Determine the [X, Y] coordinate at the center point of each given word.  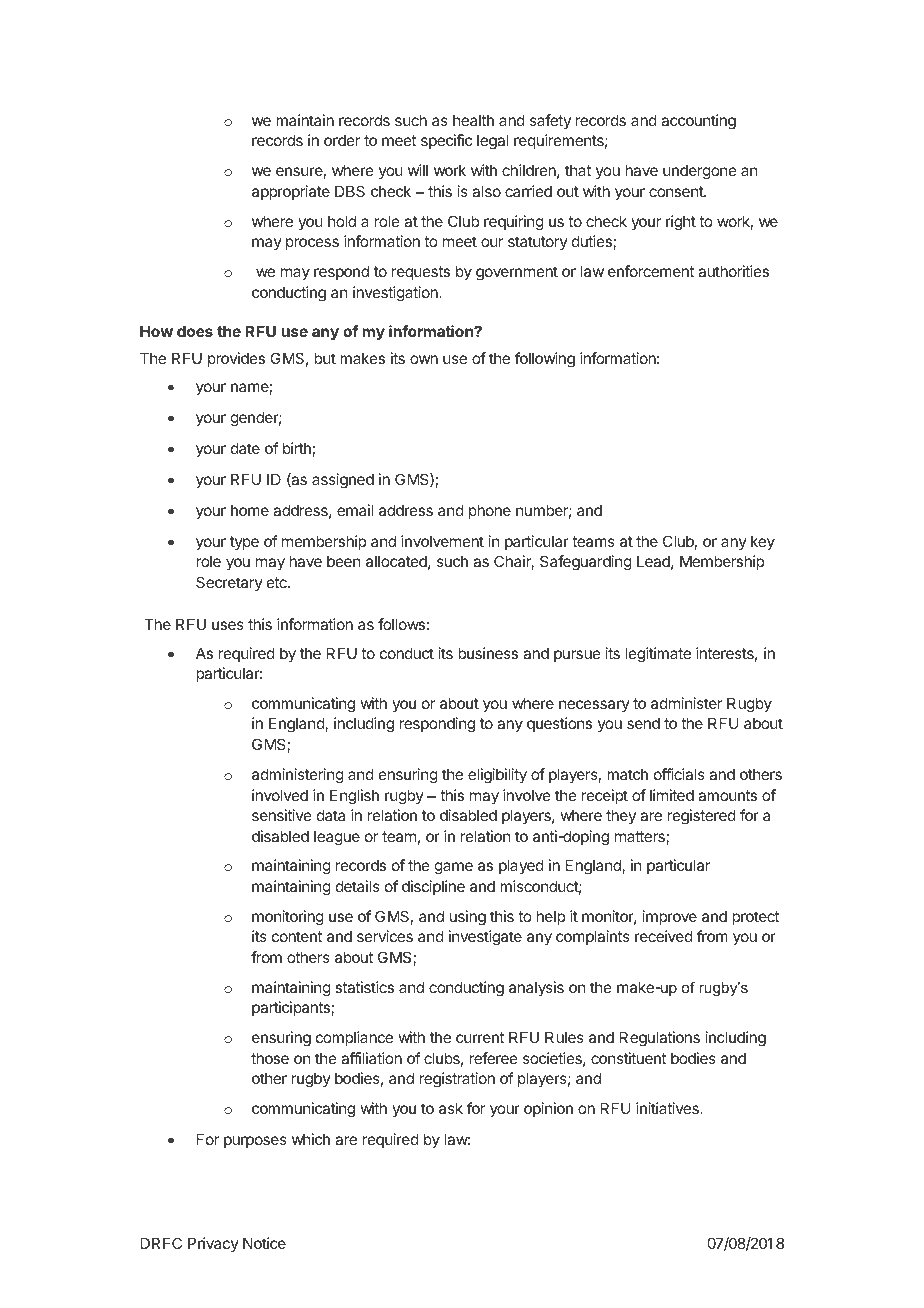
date [245, 448]
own [424, 359]
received [664, 936]
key [763, 542]
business [488, 653]
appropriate [291, 192]
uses [228, 625]
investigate [485, 938]
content [297, 936]
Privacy [213, 1244]
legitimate [658, 655]
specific [446, 141]
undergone [700, 172]
